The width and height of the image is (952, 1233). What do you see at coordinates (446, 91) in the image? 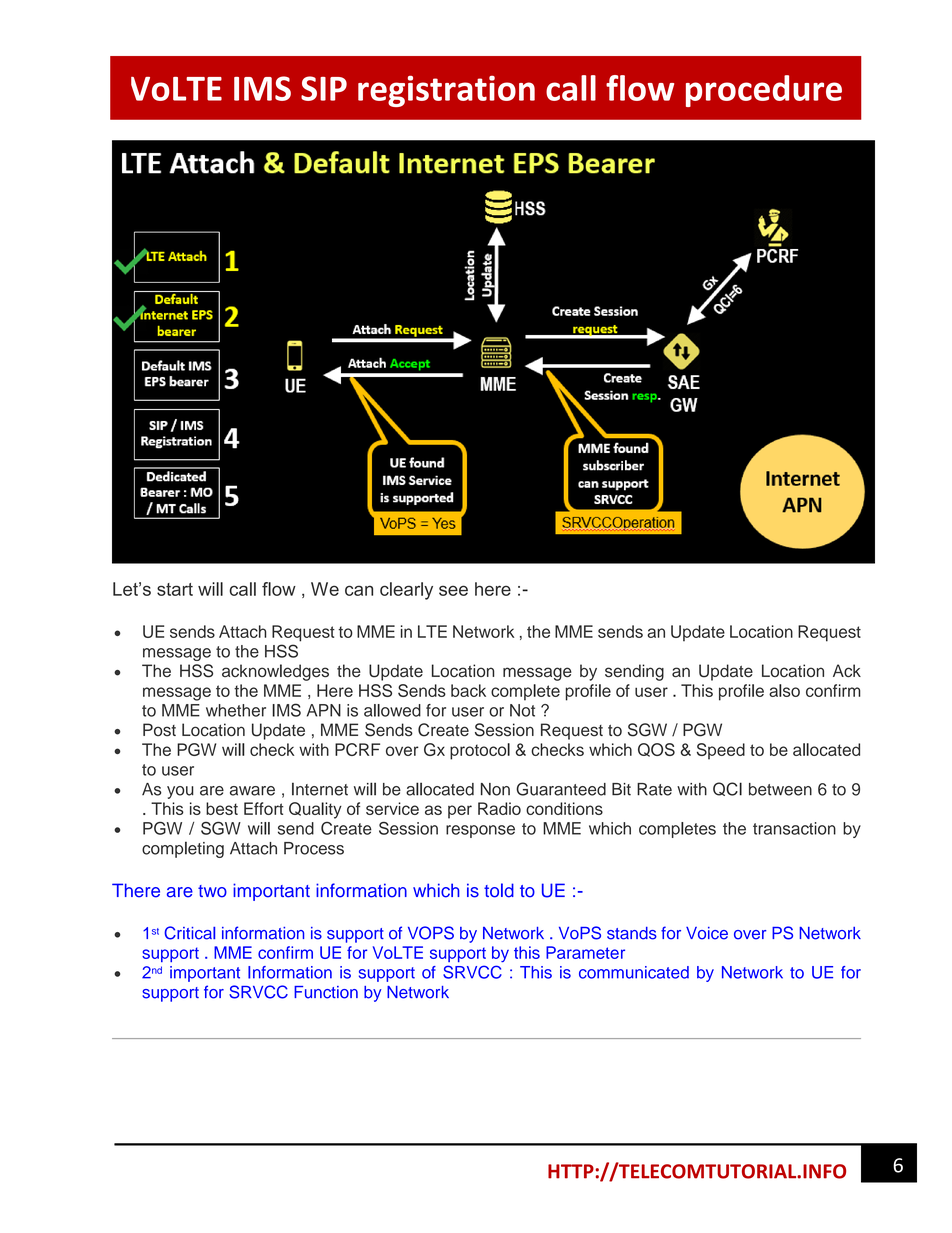
I see `registration` at bounding box center [446, 91].
